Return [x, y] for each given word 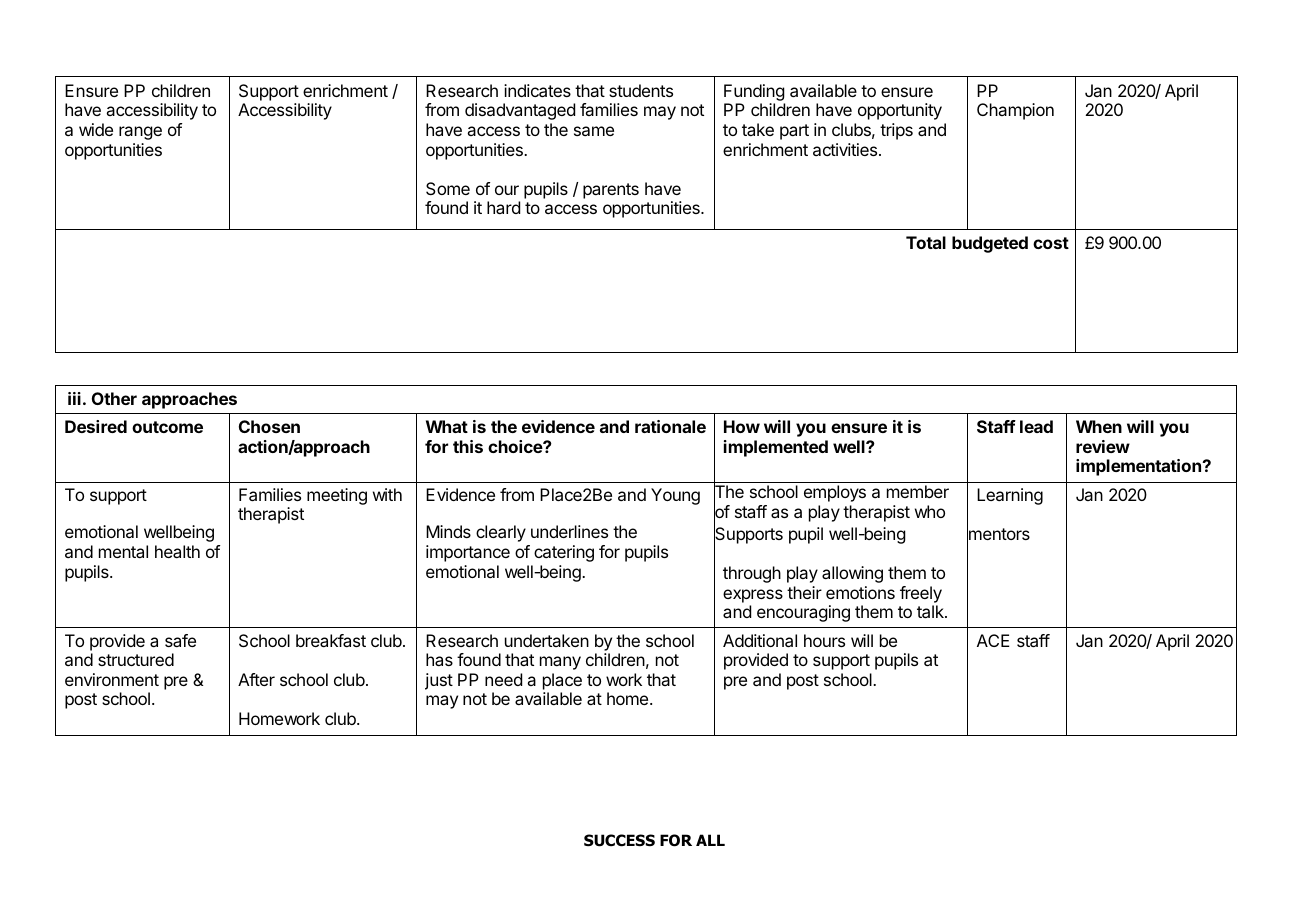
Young [675, 496]
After [256, 679]
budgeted [990, 244]
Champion [1015, 111]
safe [180, 640]
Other [114, 398]
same [594, 131]
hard [503, 207]
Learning [1010, 496]
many [560, 663]
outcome [167, 427]
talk [931, 611]
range [140, 133]
